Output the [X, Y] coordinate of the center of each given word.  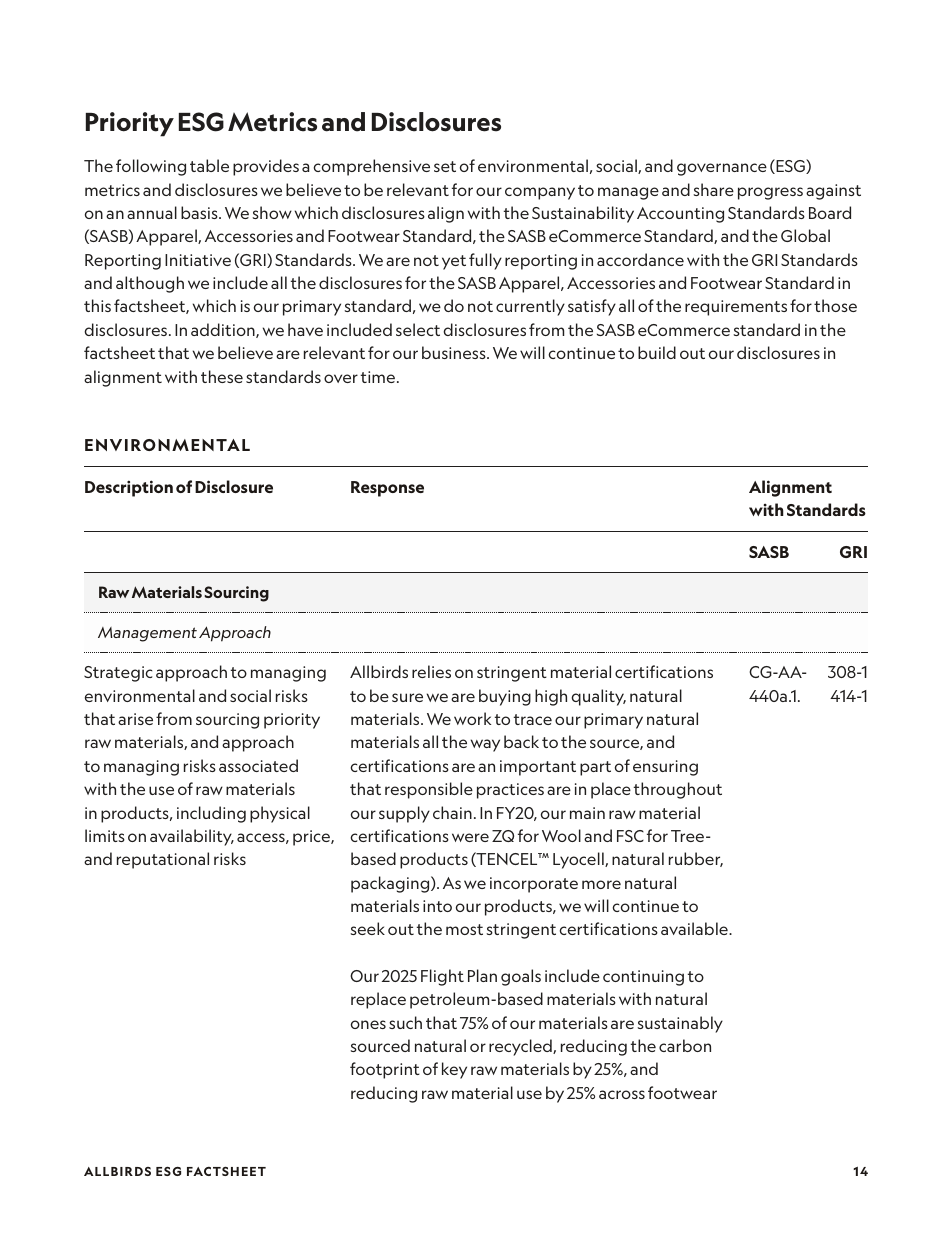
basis [200, 212]
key [454, 1070]
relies [431, 671]
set [445, 166]
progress [770, 193]
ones [368, 1024]
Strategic [118, 674]
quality [598, 697]
